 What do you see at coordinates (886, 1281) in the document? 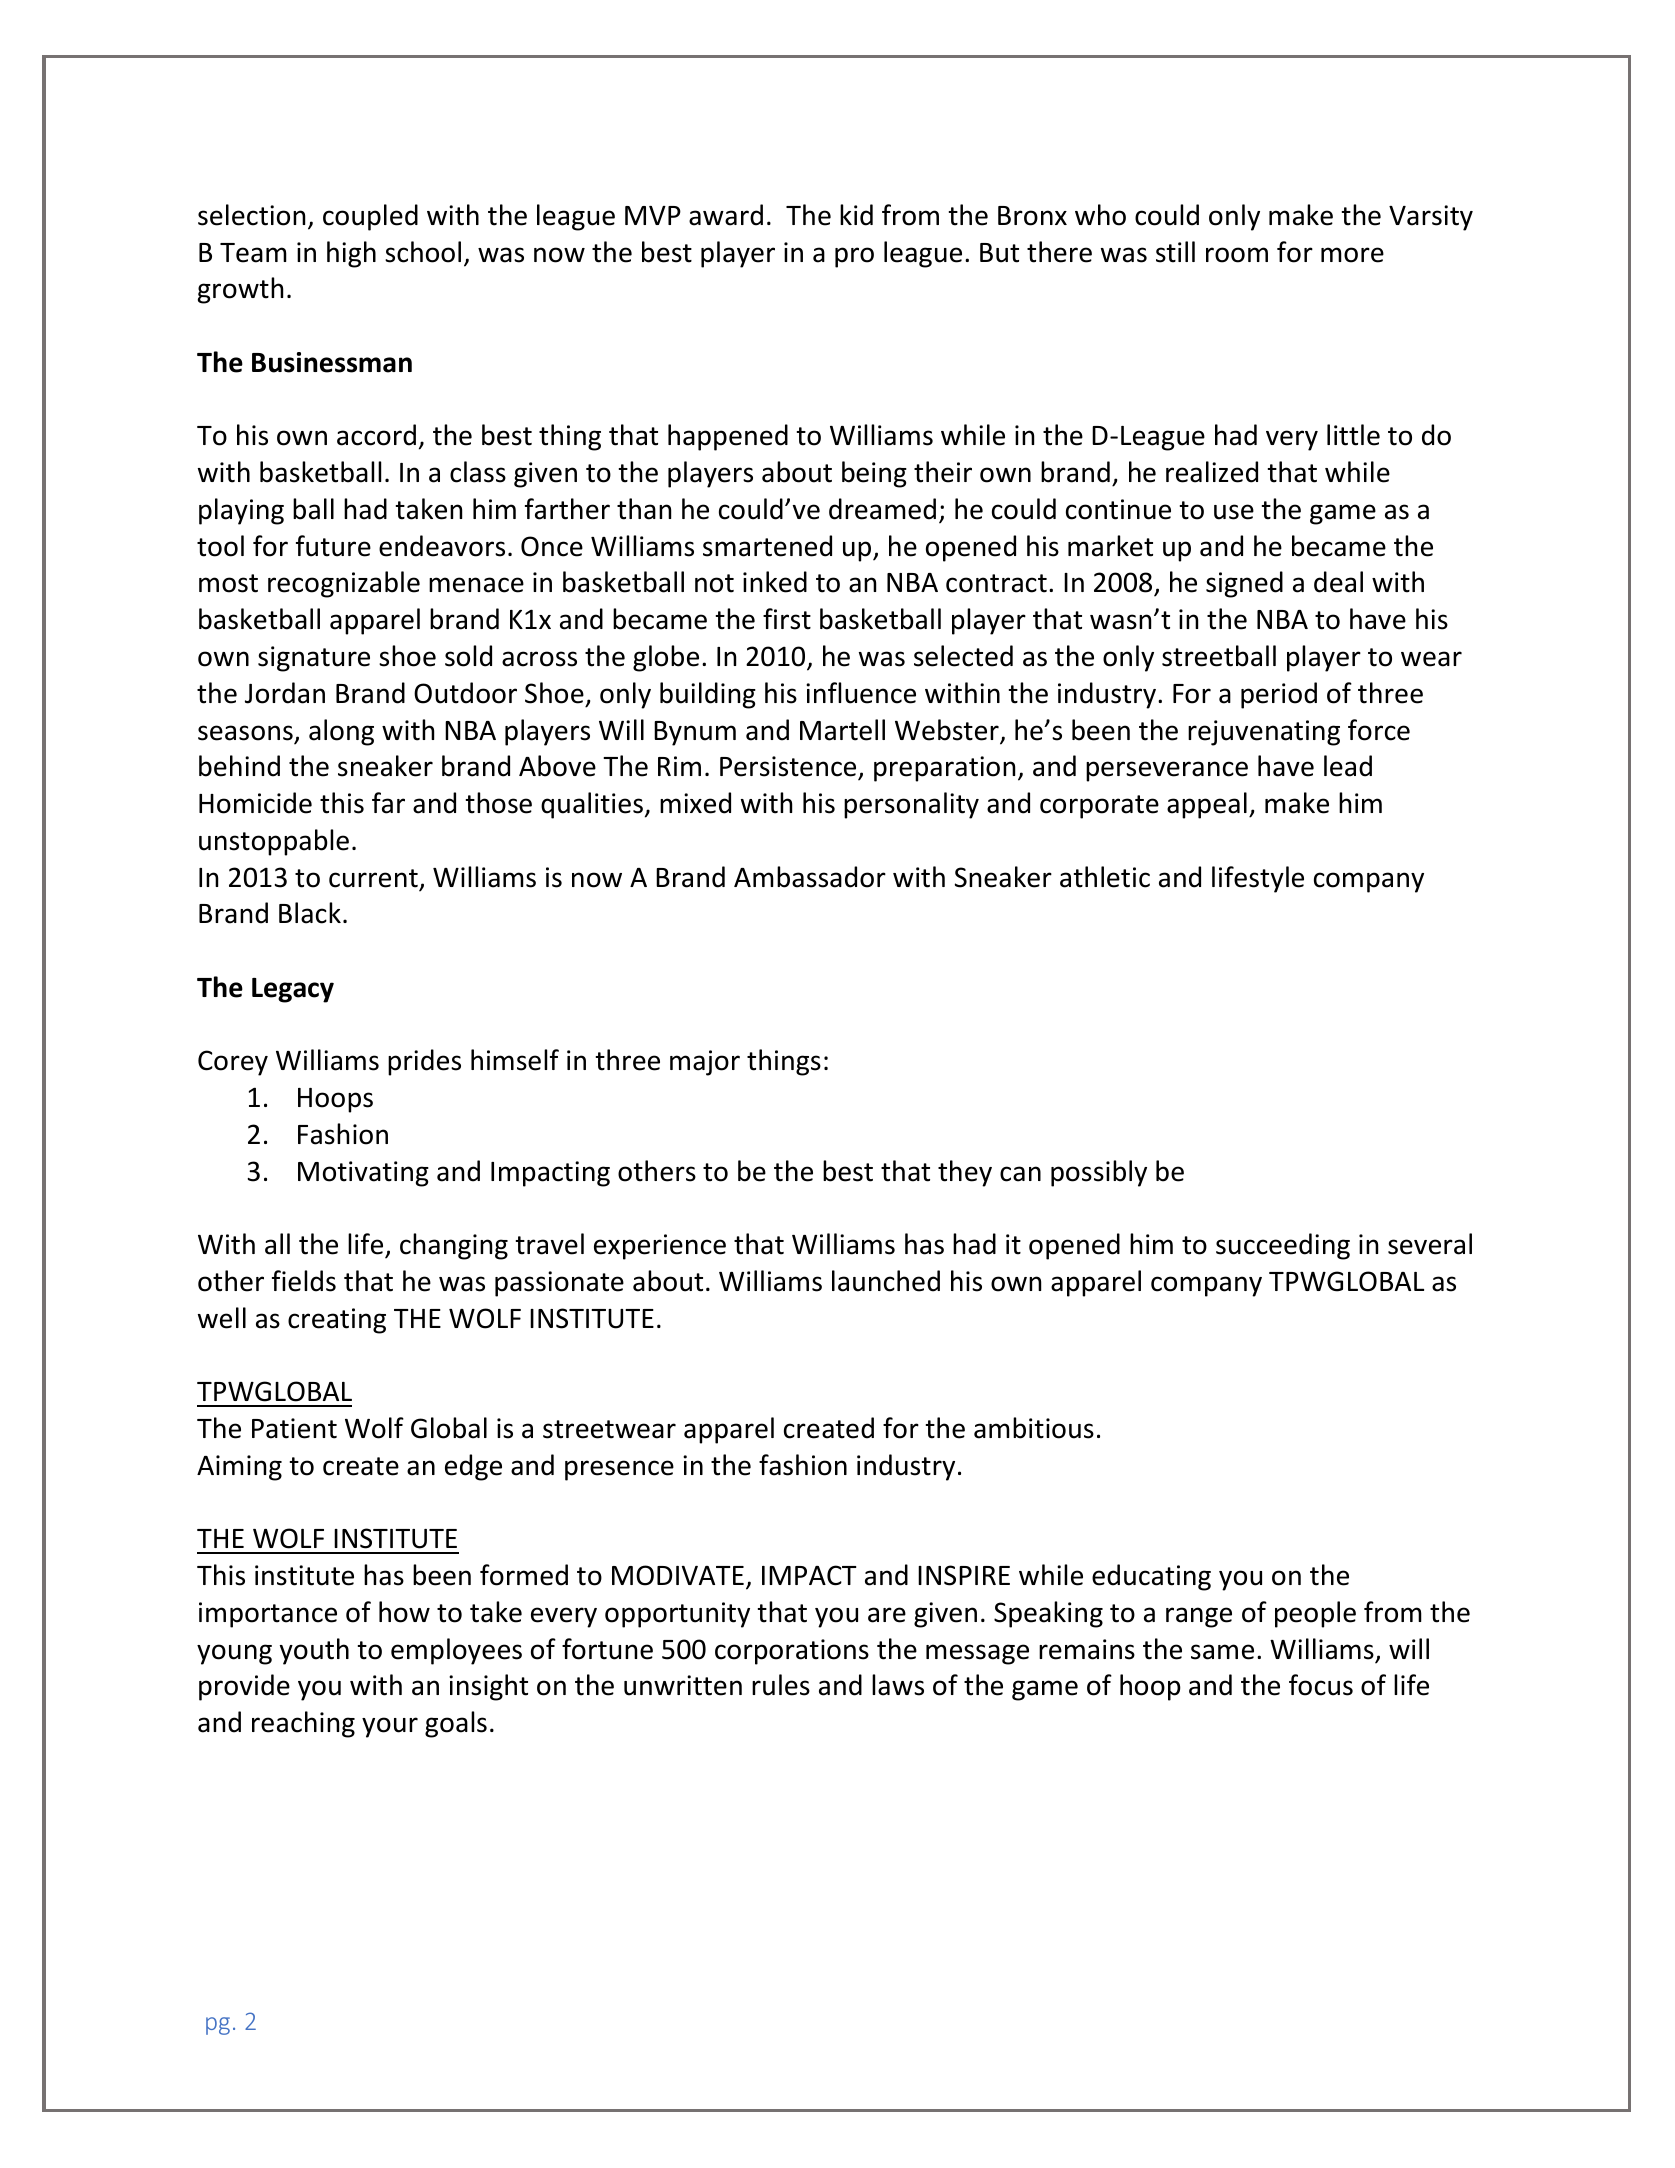
I see `launched` at bounding box center [886, 1281].
